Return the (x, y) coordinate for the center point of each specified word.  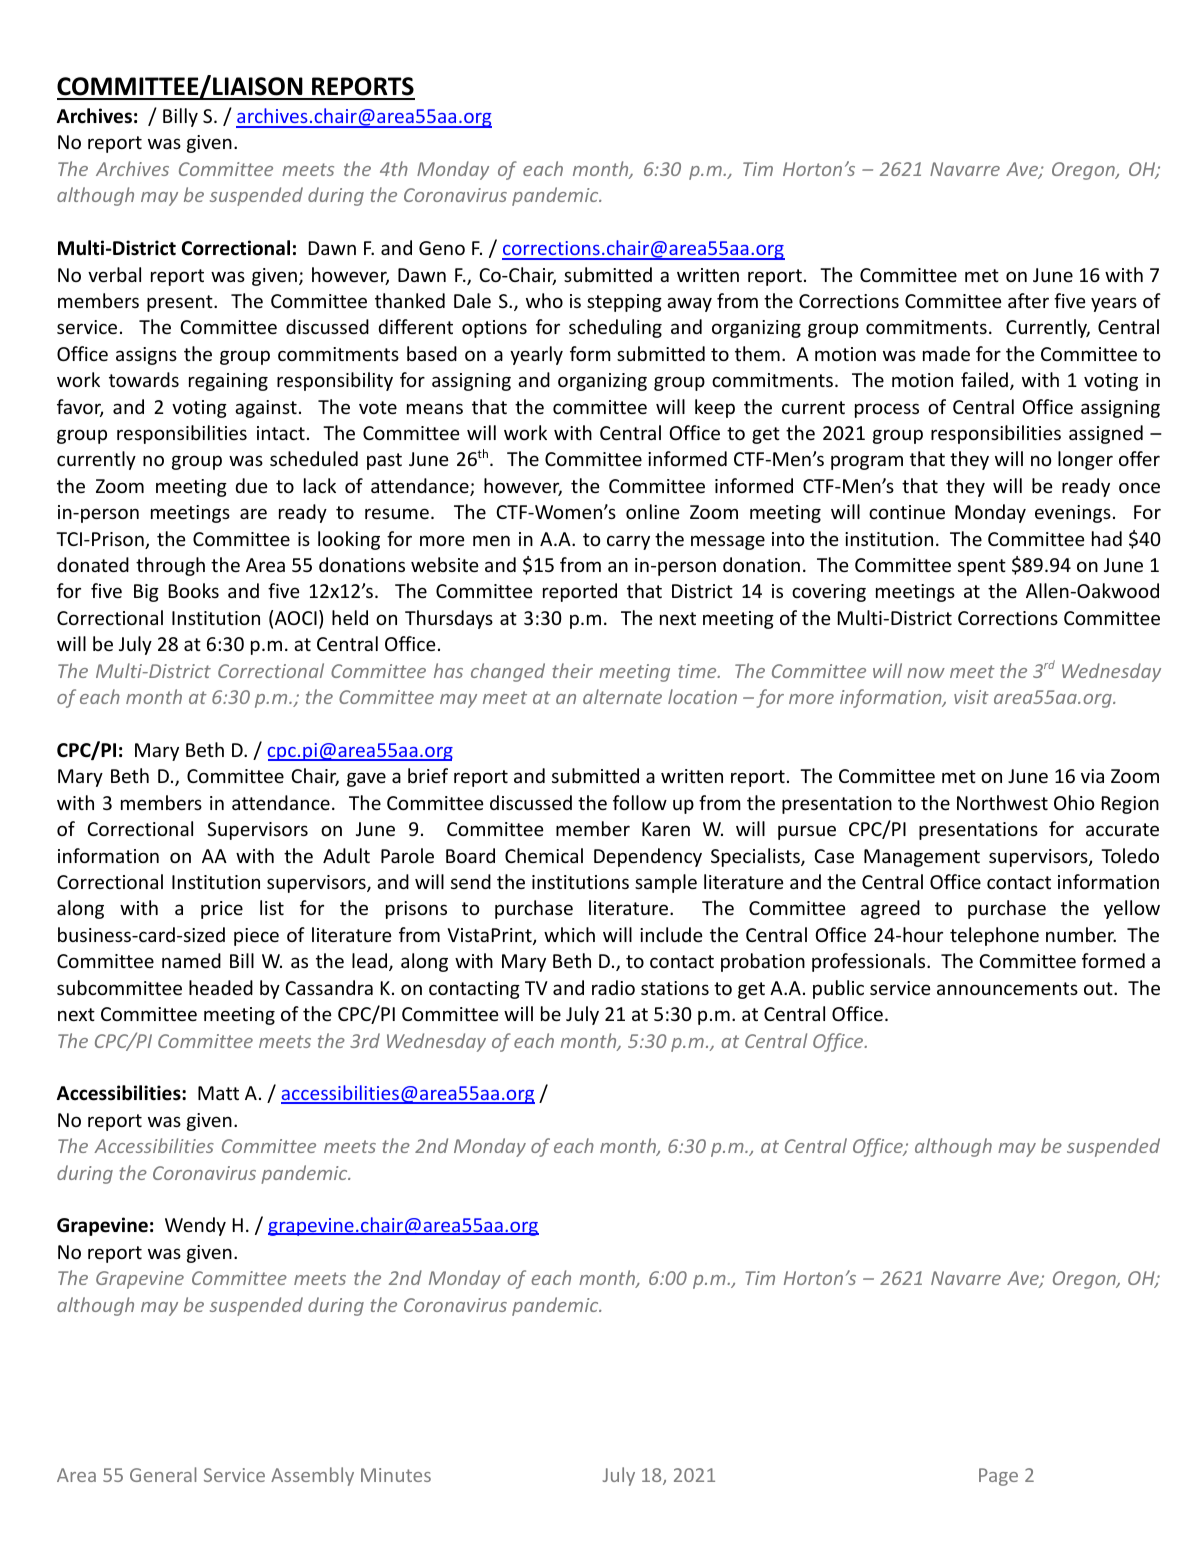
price (222, 910)
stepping (624, 303)
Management (922, 858)
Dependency (648, 857)
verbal (114, 274)
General (163, 1474)
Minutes (396, 1475)
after (1028, 300)
